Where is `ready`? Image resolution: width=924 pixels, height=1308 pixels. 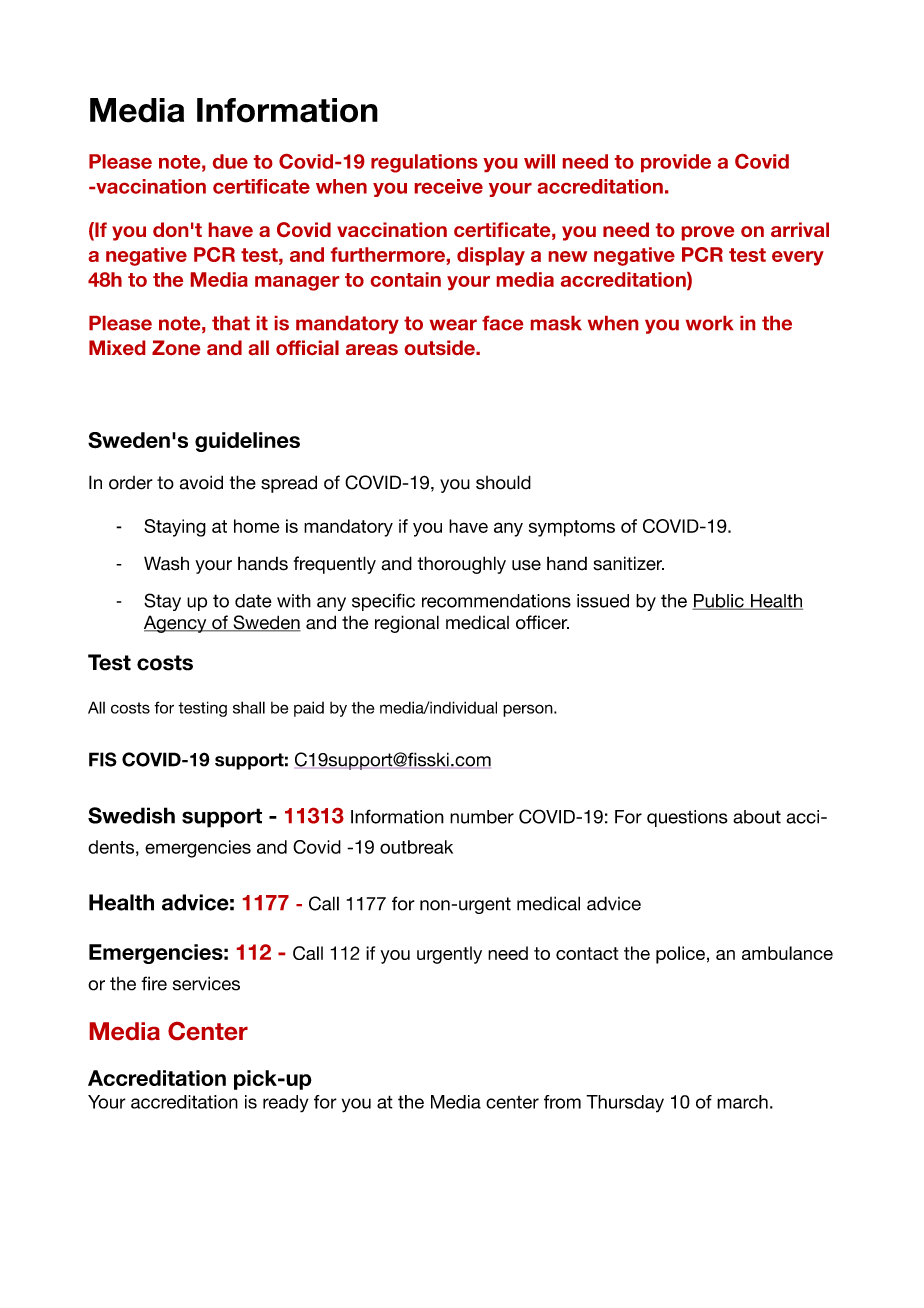
ready is located at coordinates (285, 1104).
